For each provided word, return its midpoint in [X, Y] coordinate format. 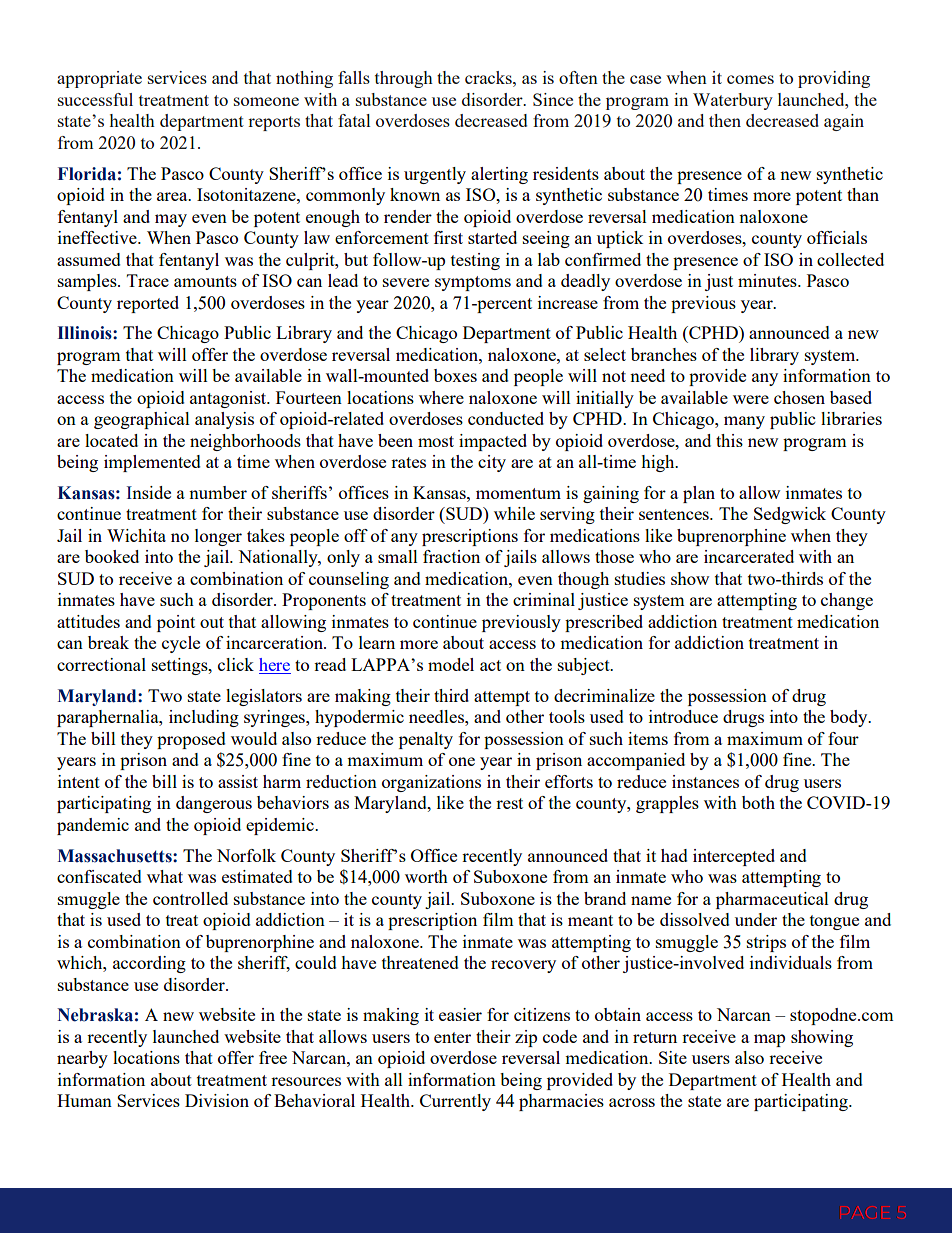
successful [95, 99]
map [769, 1040]
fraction [451, 556]
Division [217, 1100]
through [404, 79]
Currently [455, 1102]
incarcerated [749, 556]
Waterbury [733, 101]
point [176, 623]
